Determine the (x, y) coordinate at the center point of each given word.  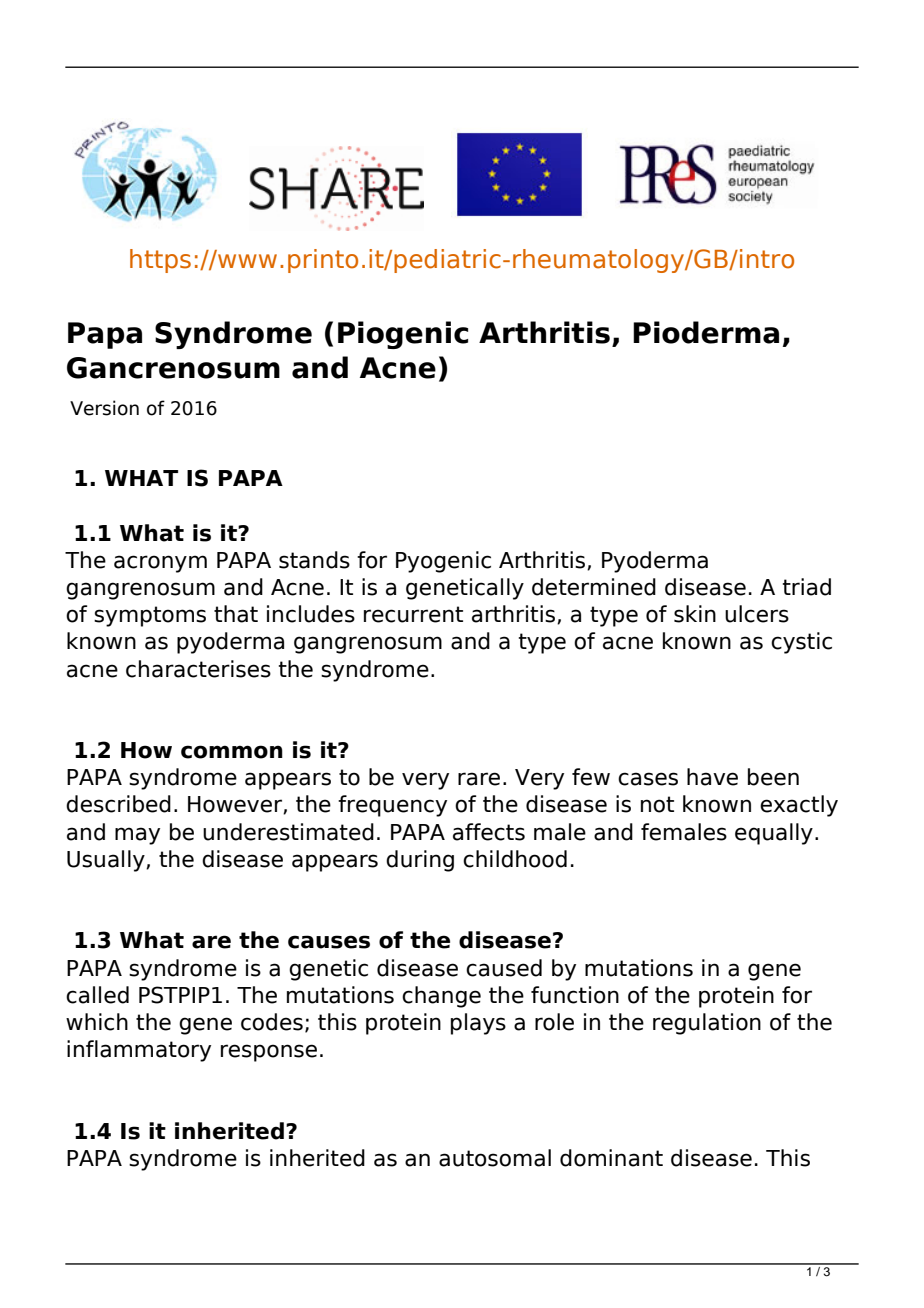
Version (104, 408)
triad (807, 587)
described (118, 804)
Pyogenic (443, 562)
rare (479, 779)
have (712, 777)
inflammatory (139, 1051)
